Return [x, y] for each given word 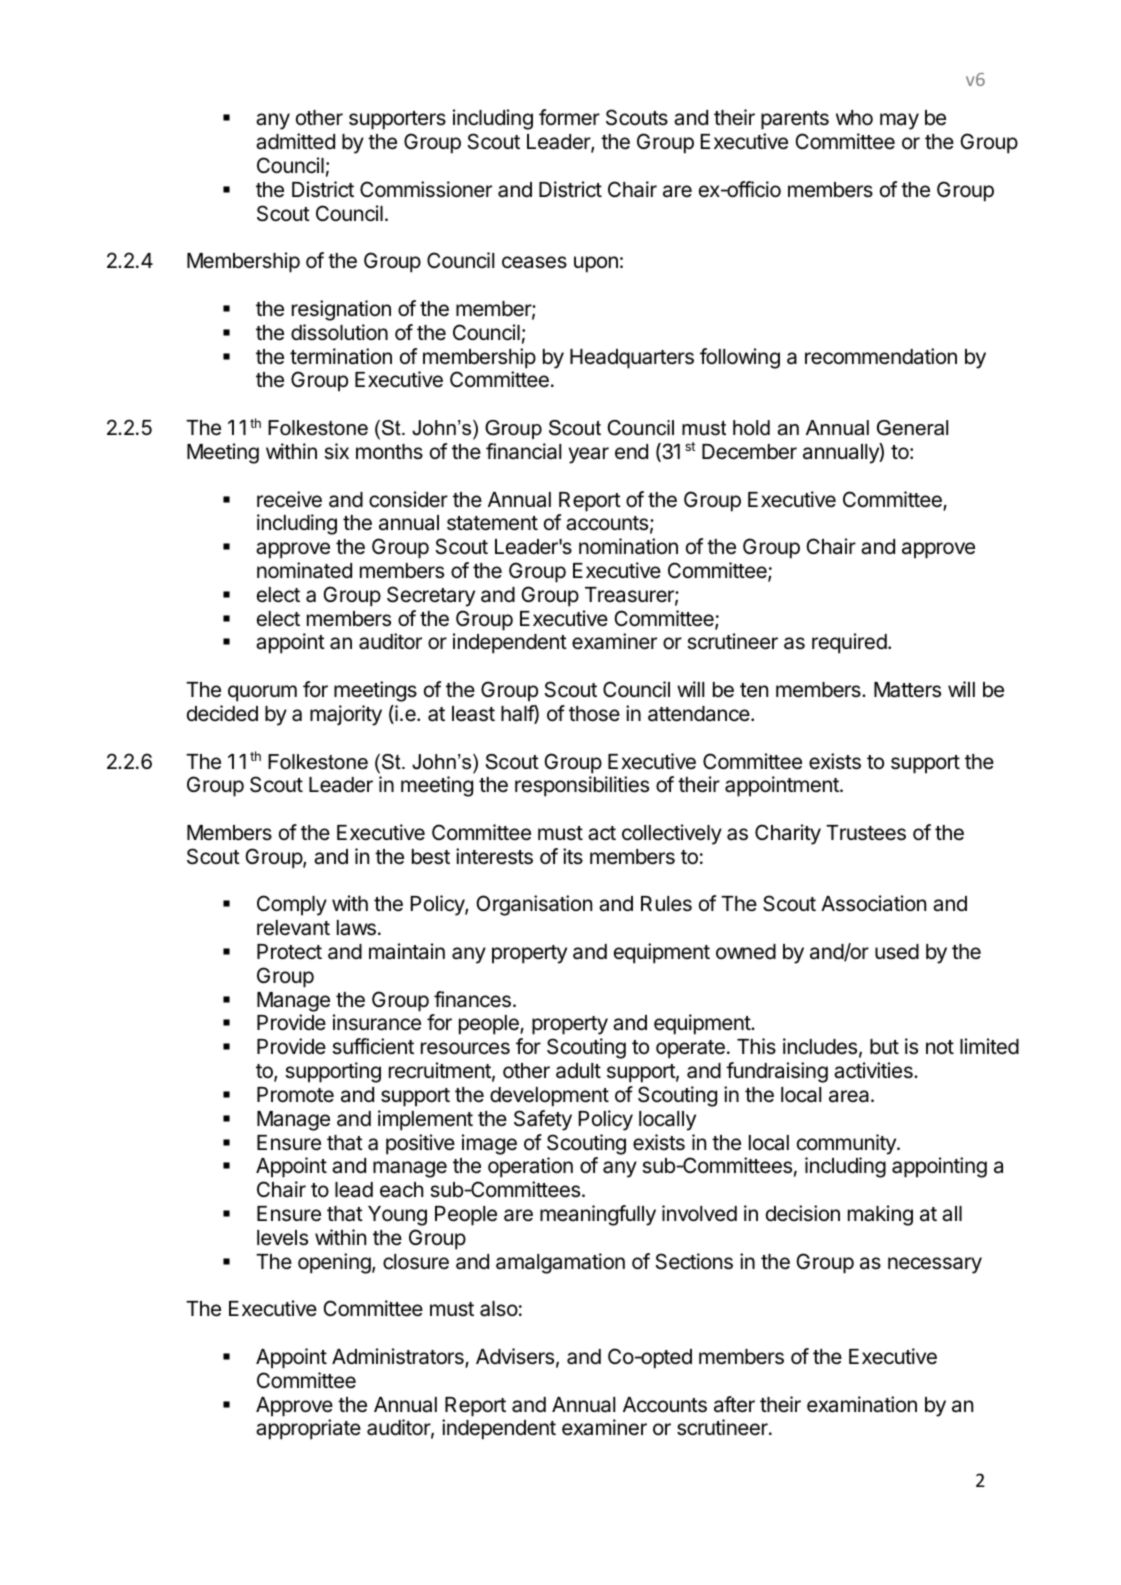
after [734, 1404]
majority [346, 715]
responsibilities [582, 786]
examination [862, 1404]
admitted [295, 141]
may [899, 121]
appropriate [308, 1429]
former [569, 117]
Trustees [866, 833]
